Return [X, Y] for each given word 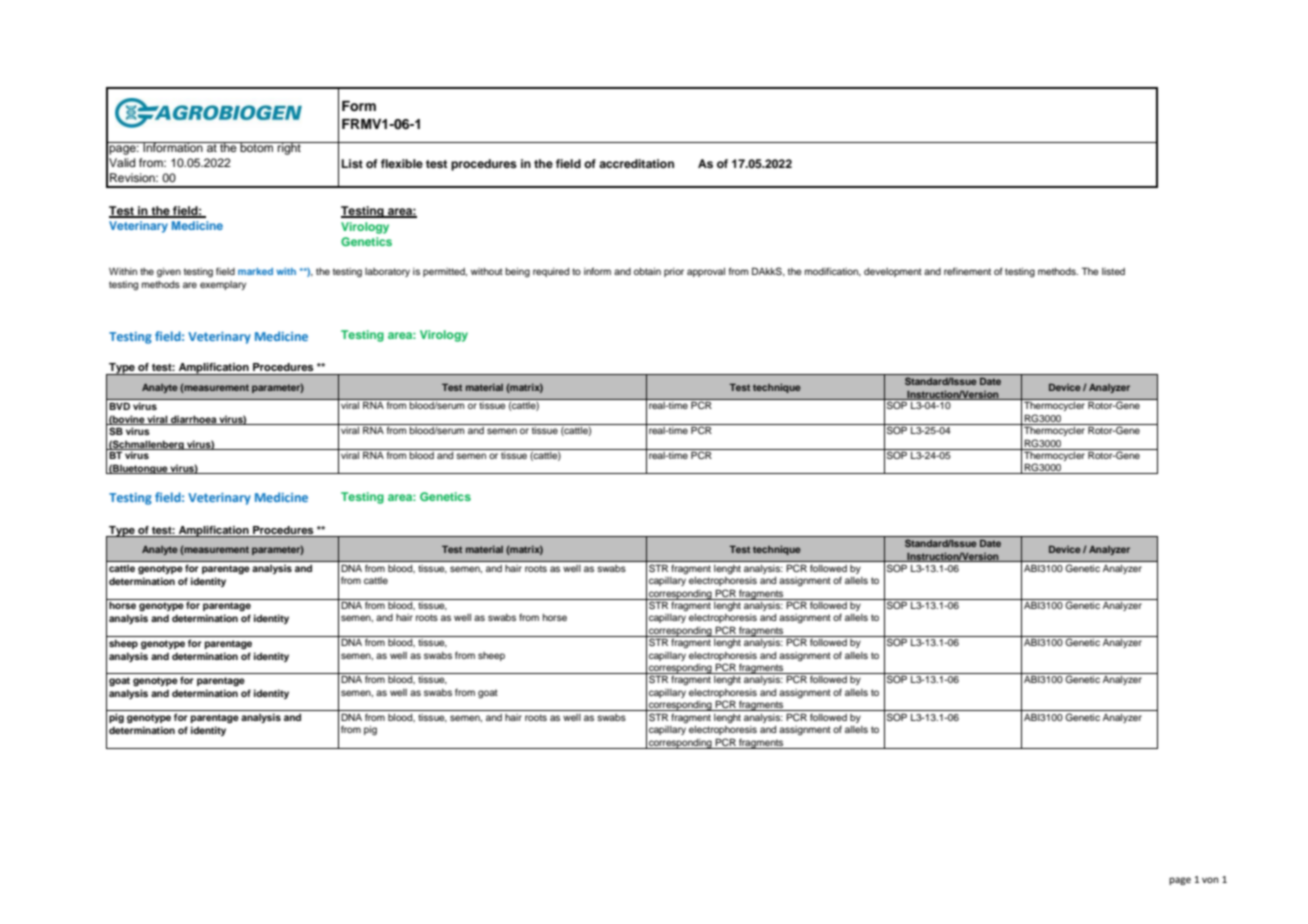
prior [674, 272]
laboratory [387, 272]
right [289, 148]
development [893, 272]
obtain [647, 271]
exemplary [223, 285]
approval [706, 272]
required [551, 272]
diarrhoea [193, 420]
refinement [967, 271]
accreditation [636, 163]
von [1210, 880]
